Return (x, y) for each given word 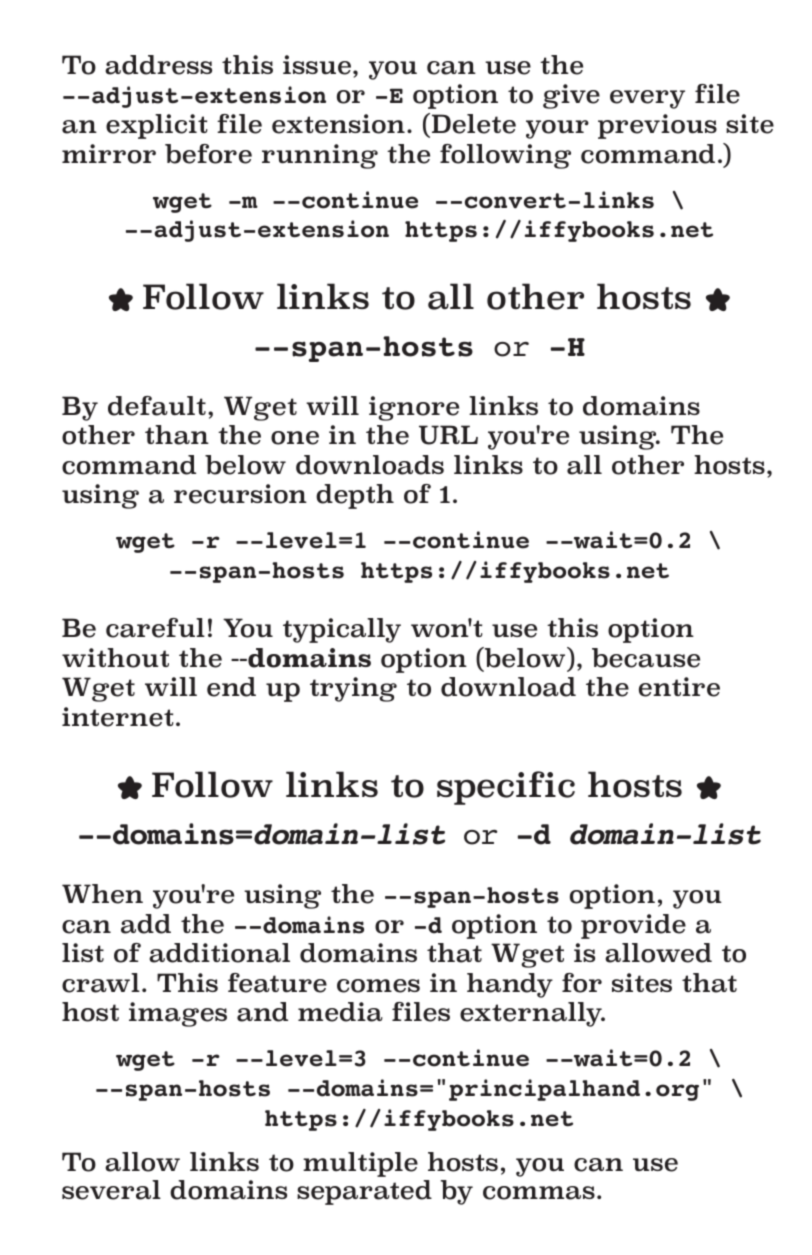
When (102, 894)
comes (378, 986)
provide (633, 926)
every (647, 99)
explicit (156, 126)
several (111, 1190)
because (646, 658)
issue (318, 65)
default (157, 406)
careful (155, 628)
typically (342, 630)
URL (448, 435)
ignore (414, 408)
